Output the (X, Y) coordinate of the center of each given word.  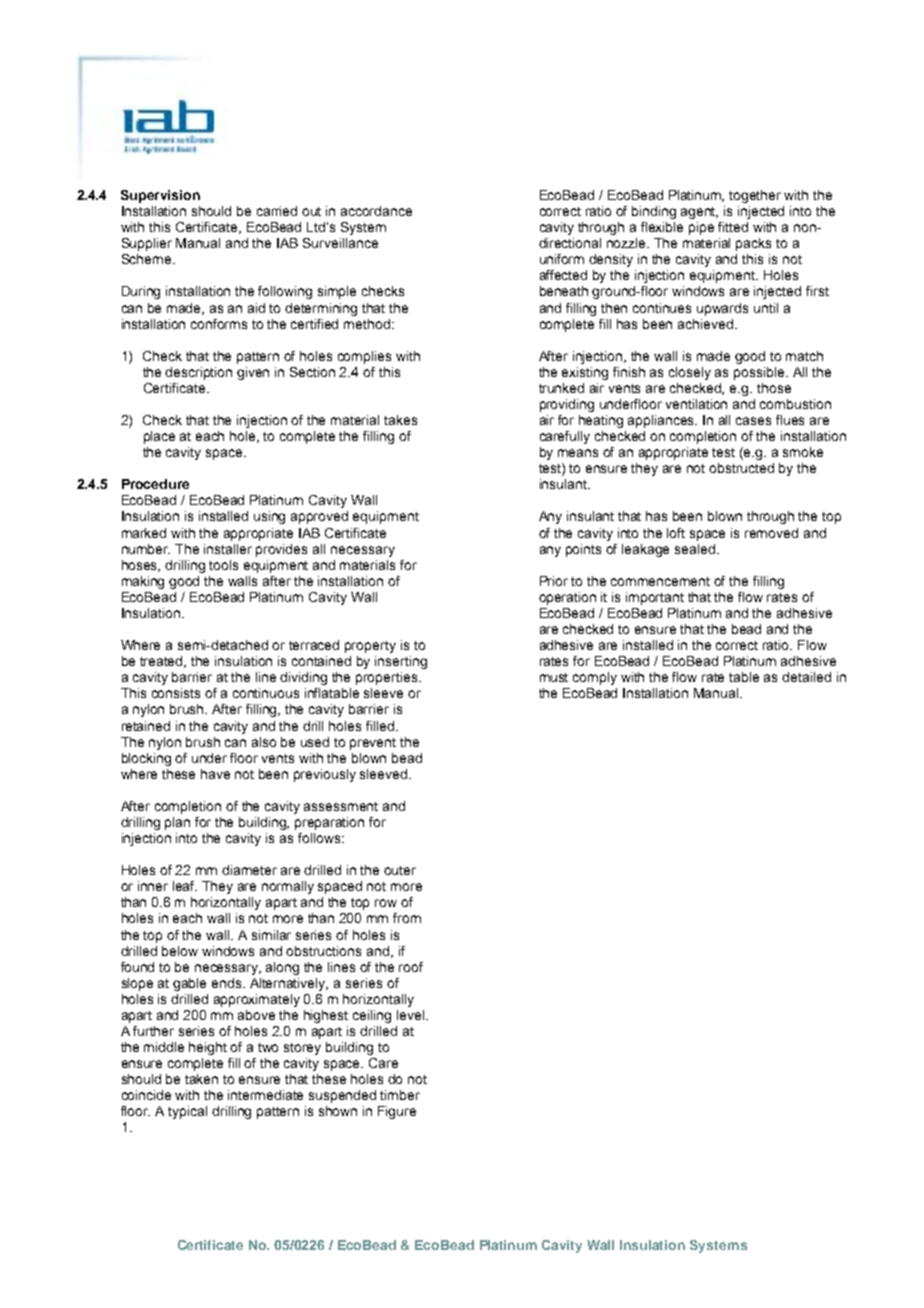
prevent (373, 744)
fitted (733, 227)
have (215, 774)
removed (771, 533)
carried (277, 211)
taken (201, 1079)
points (583, 550)
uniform (562, 259)
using (269, 517)
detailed (806, 677)
